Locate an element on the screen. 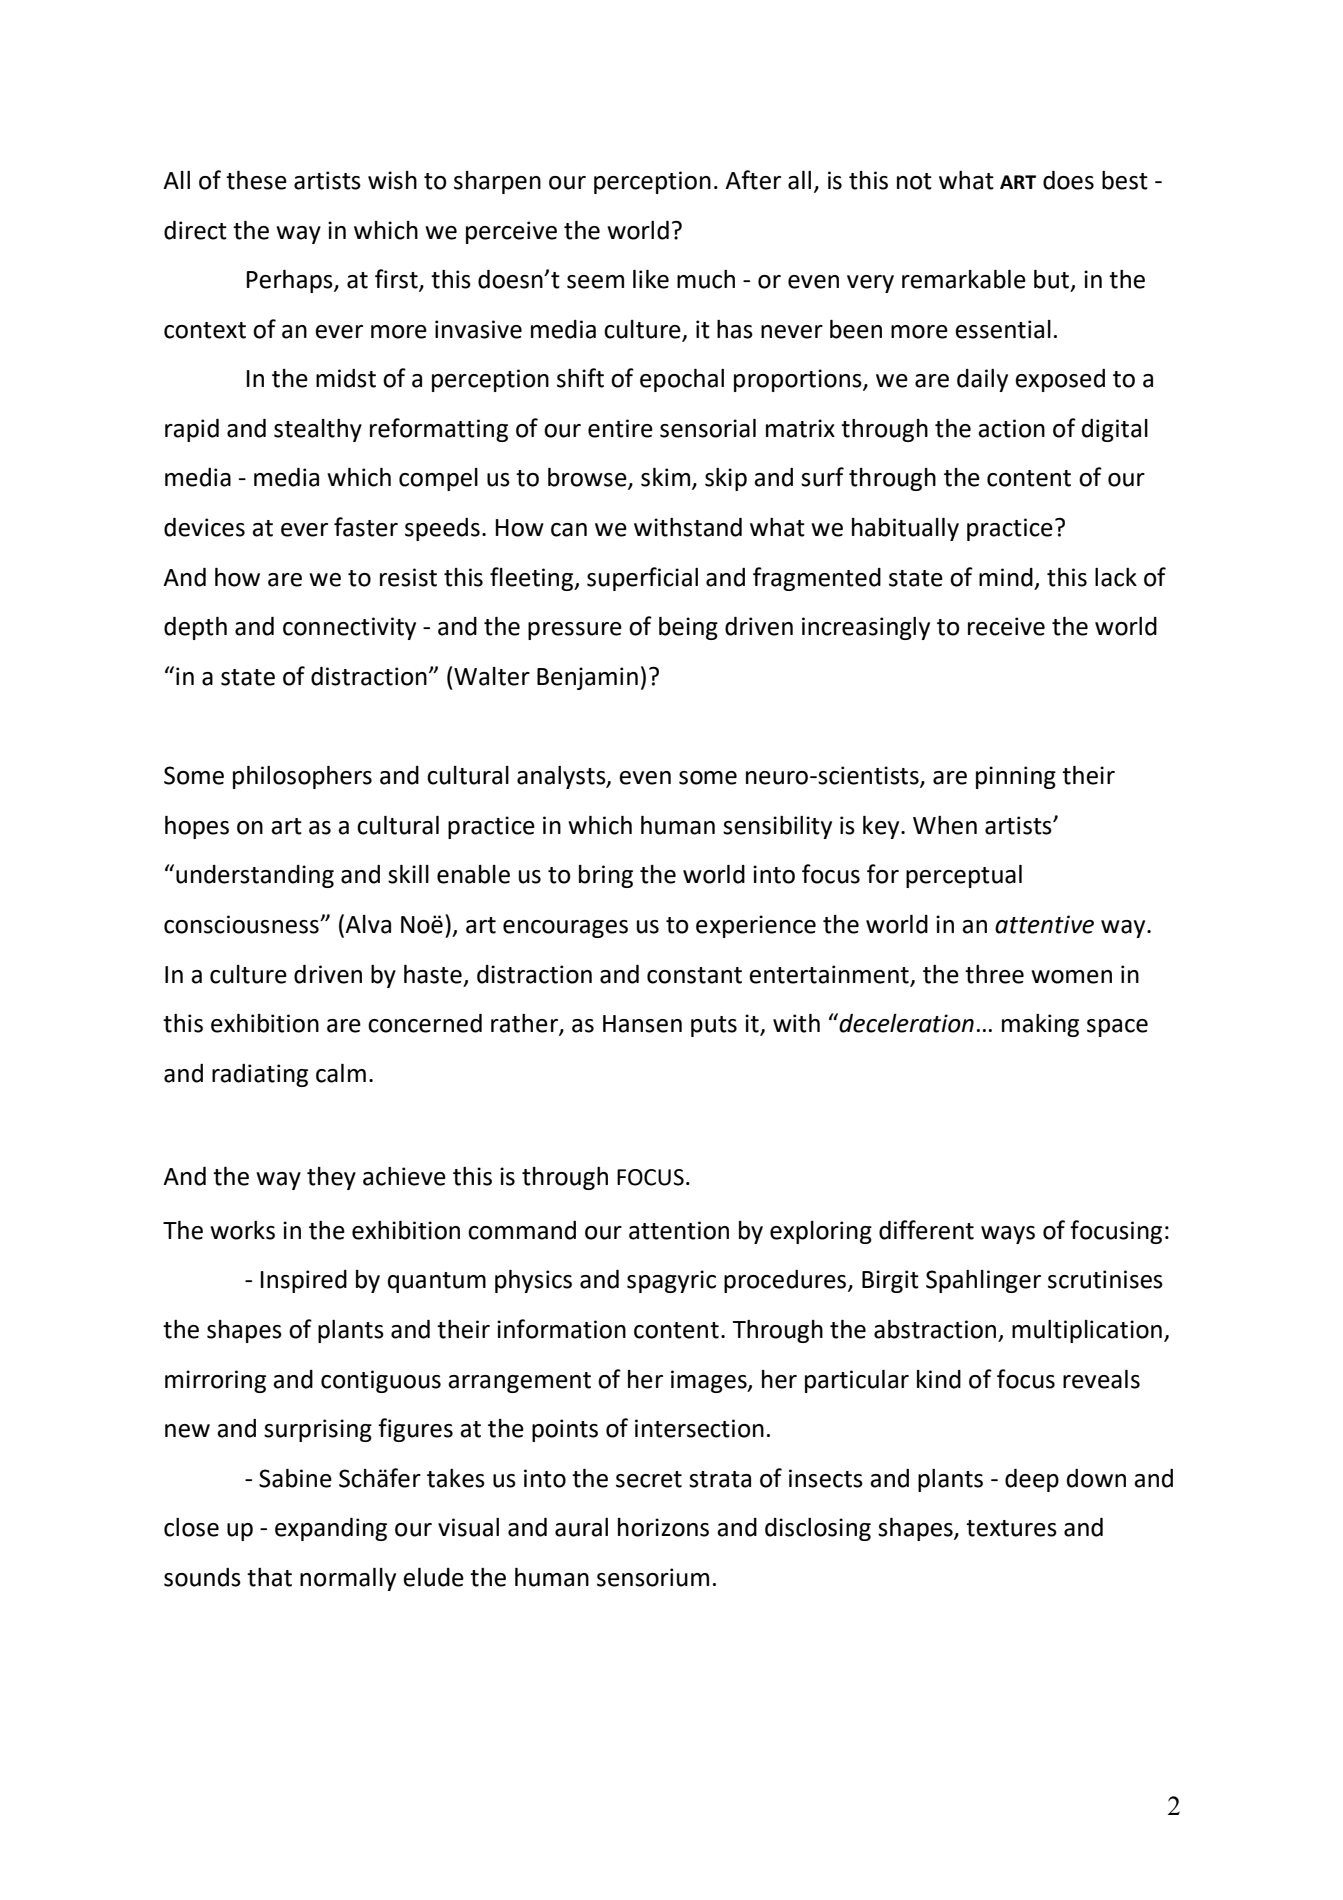 This screenshot has width=1343, height=1900. understanding is located at coordinates (255, 876).
